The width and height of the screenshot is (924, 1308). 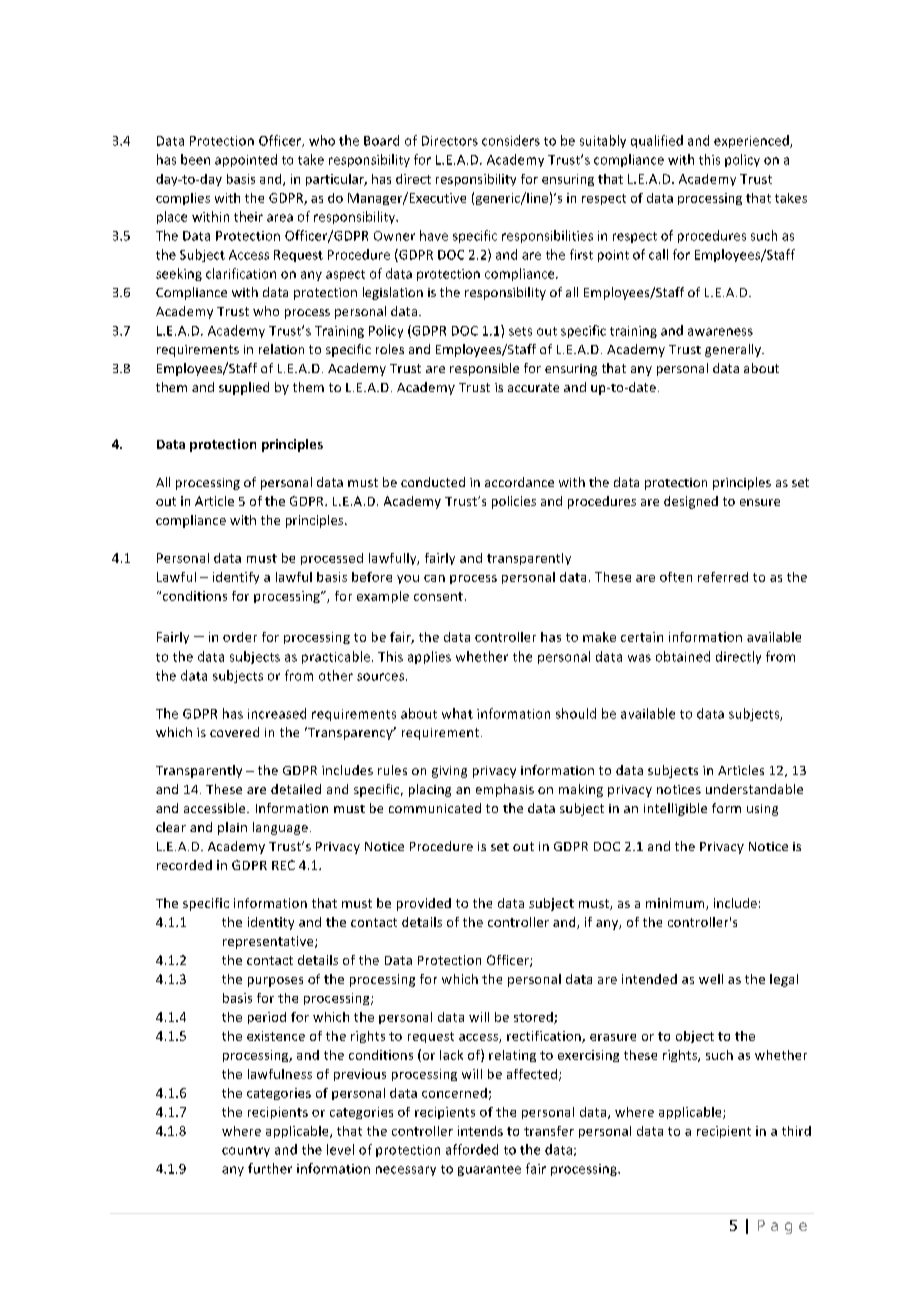 I want to click on generally, so click(x=734, y=350).
